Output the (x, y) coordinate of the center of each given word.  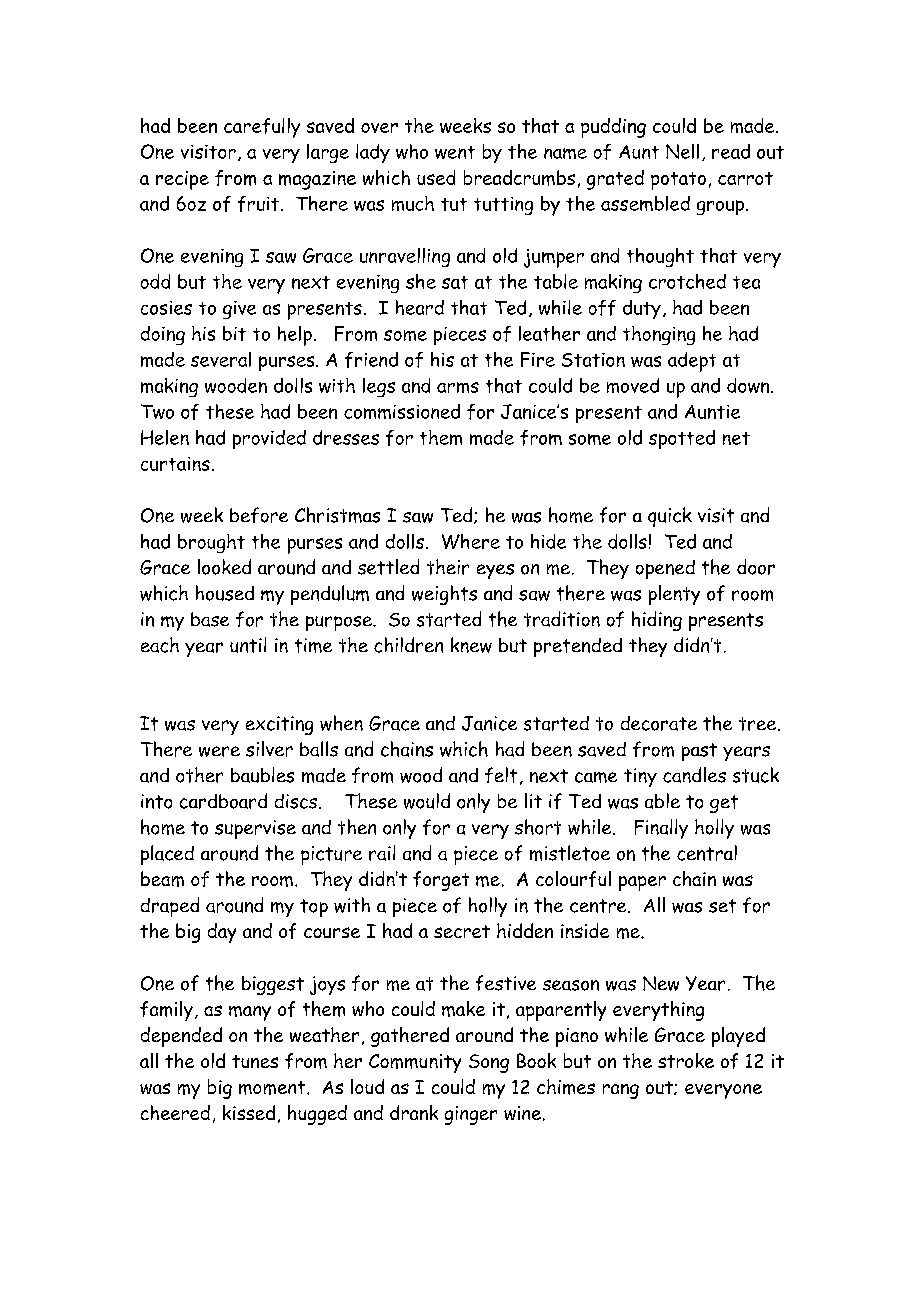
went (455, 152)
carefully (262, 128)
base (210, 619)
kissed (249, 1112)
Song (489, 1063)
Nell (682, 151)
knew (471, 645)
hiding (657, 621)
